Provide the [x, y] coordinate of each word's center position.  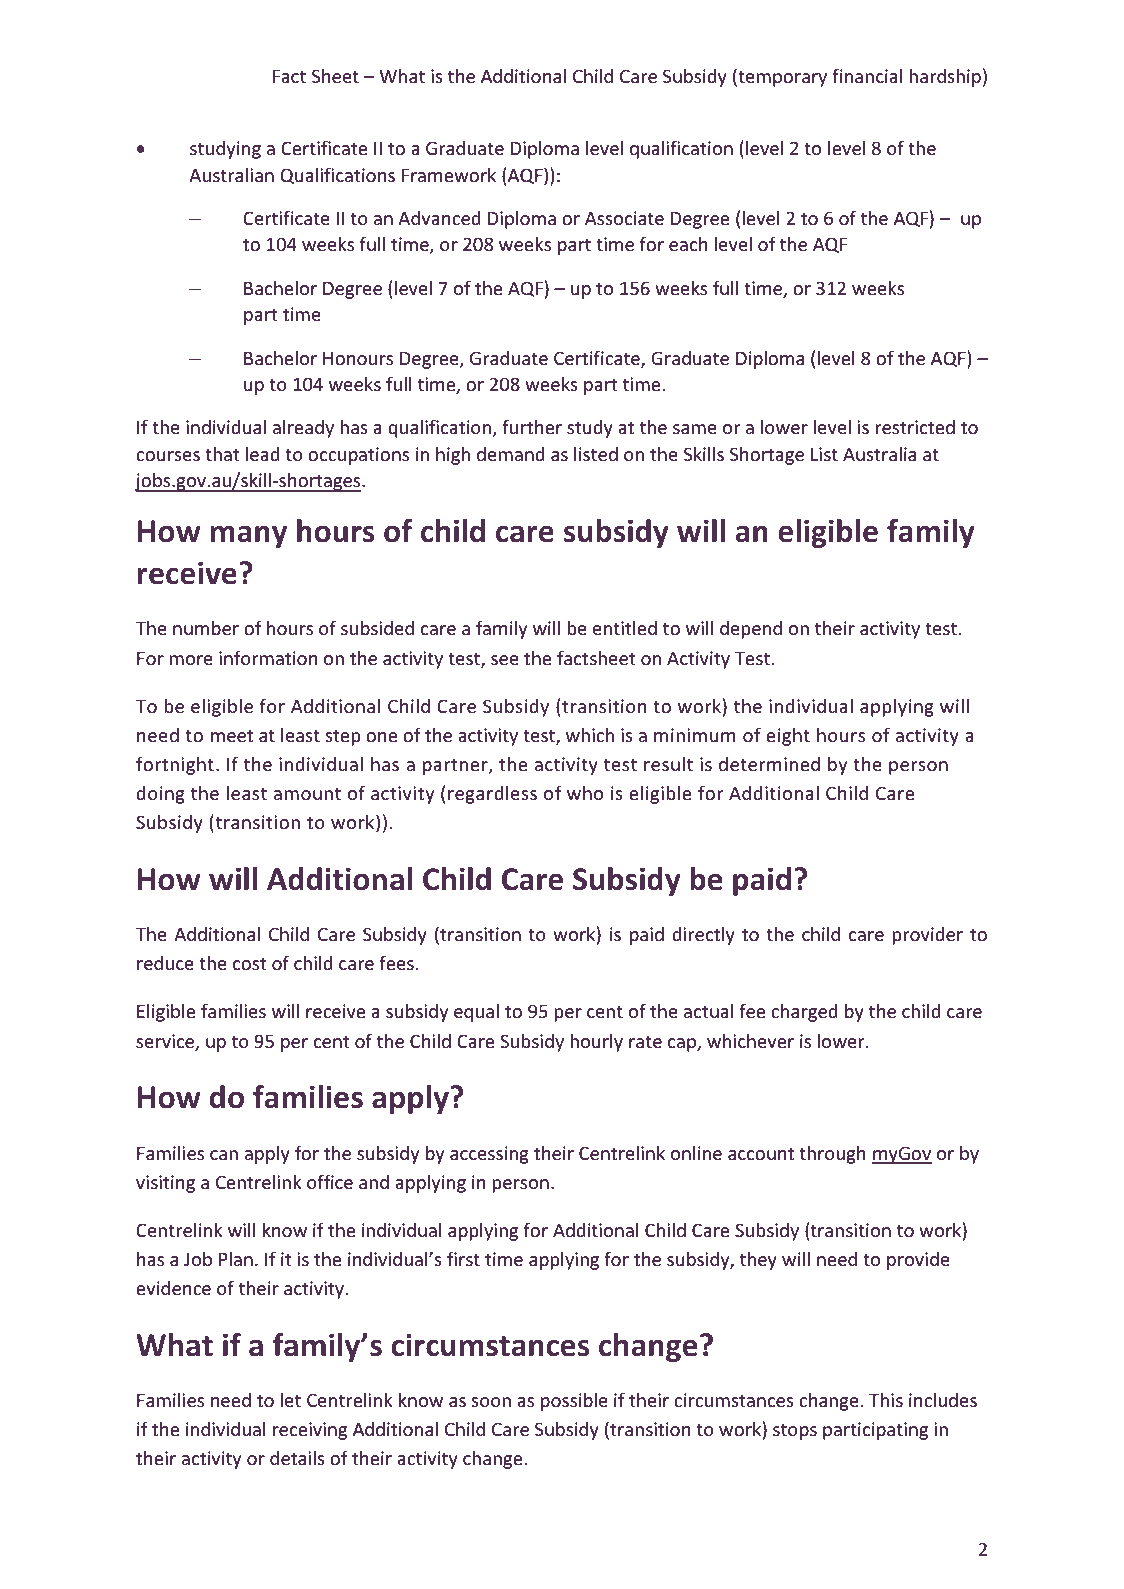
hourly [596, 1043]
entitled [625, 628]
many [249, 536]
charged [804, 1013]
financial [867, 75]
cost [250, 964]
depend [751, 630]
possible [574, 1402]
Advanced [439, 218]
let [291, 1400]
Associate [624, 218]
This [886, 1400]
